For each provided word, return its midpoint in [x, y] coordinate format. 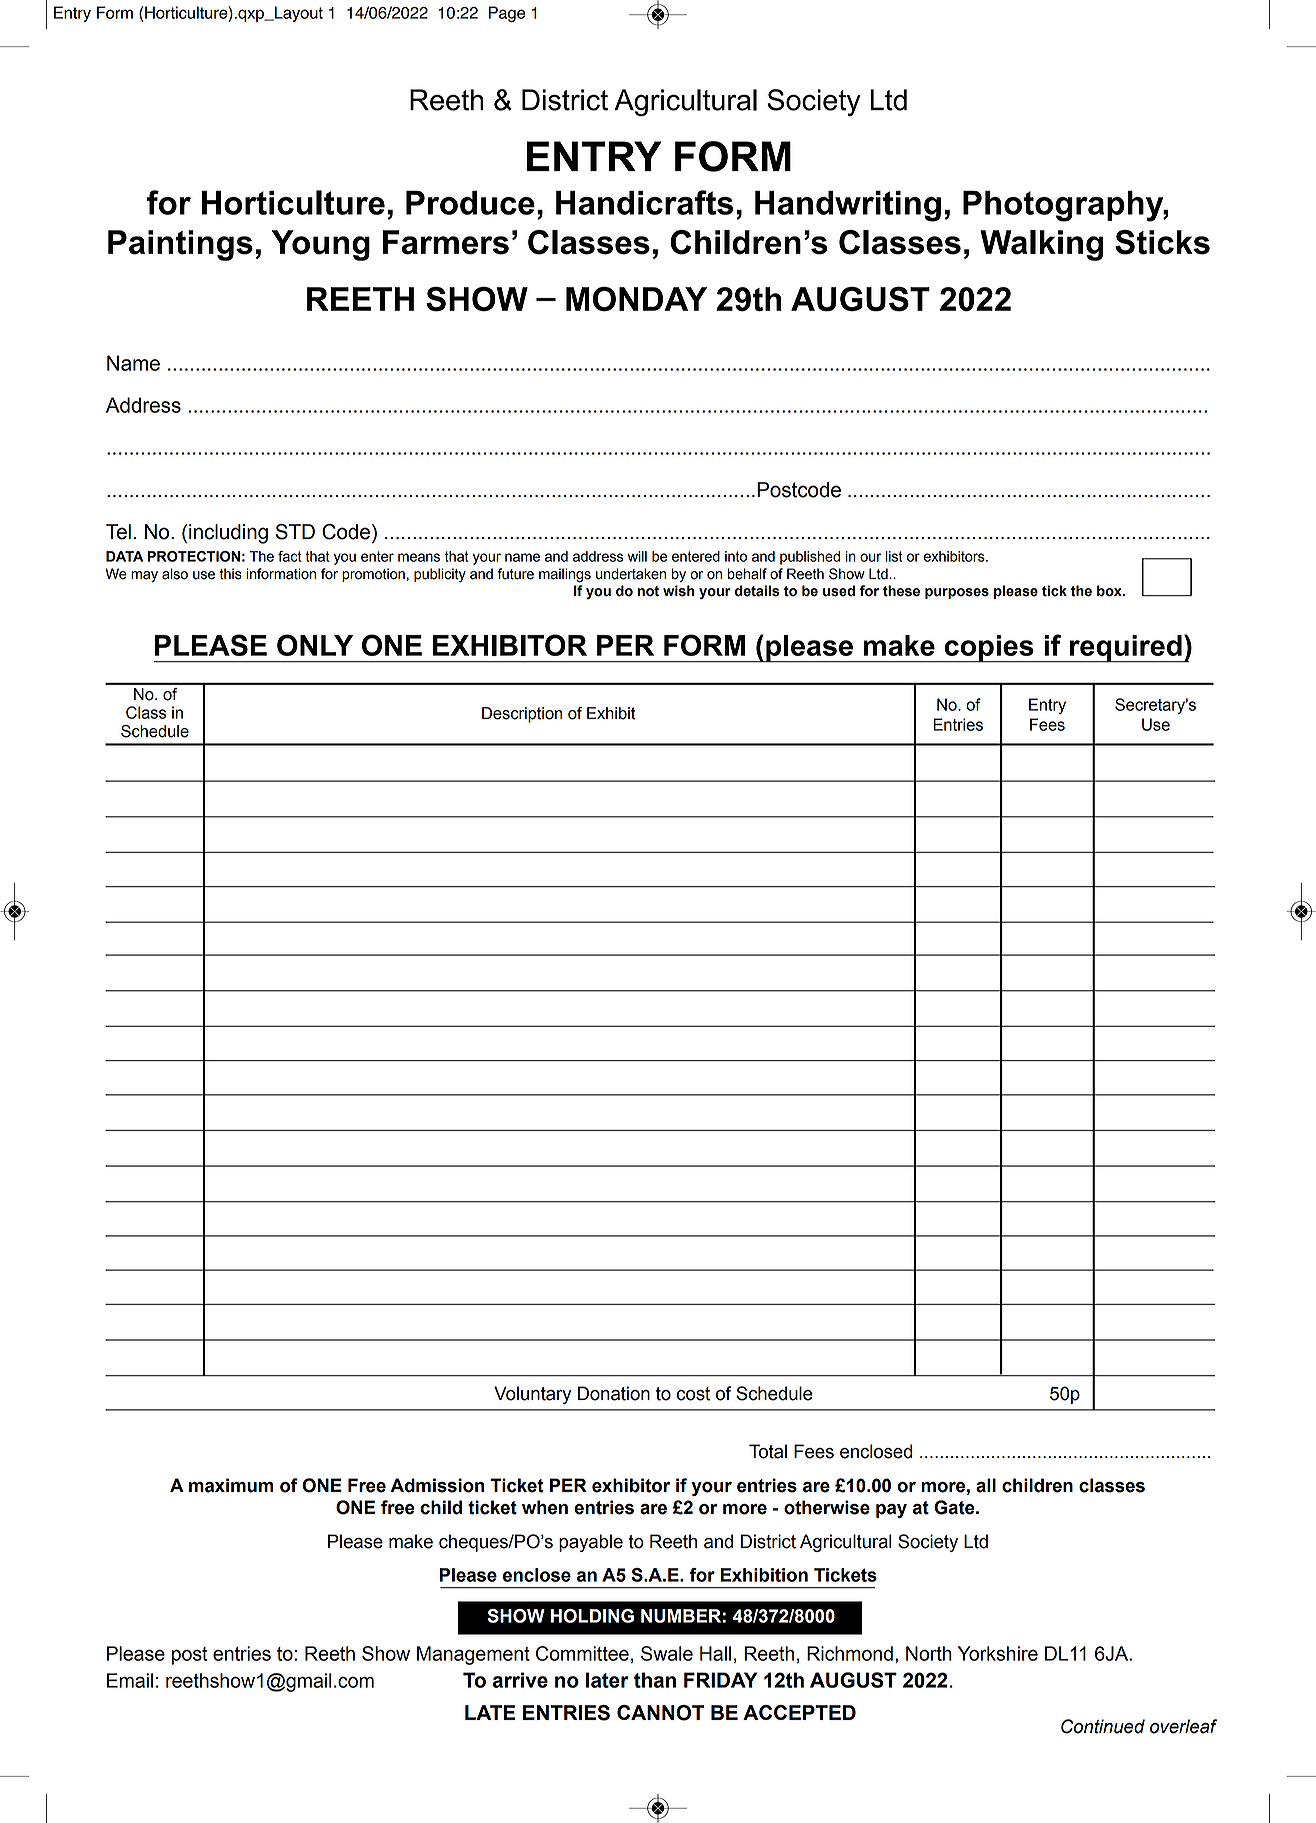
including [228, 534]
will [637, 556]
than [655, 1680]
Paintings [180, 245]
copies [989, 649]
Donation [614, 1393]
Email [130, 1680]
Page [507, 14]
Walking [1041, 245]
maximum [231, 1485]
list [894, 556]
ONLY [315, 645]
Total [768, 1451]
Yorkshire [998, 1653]
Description [522, 715]
